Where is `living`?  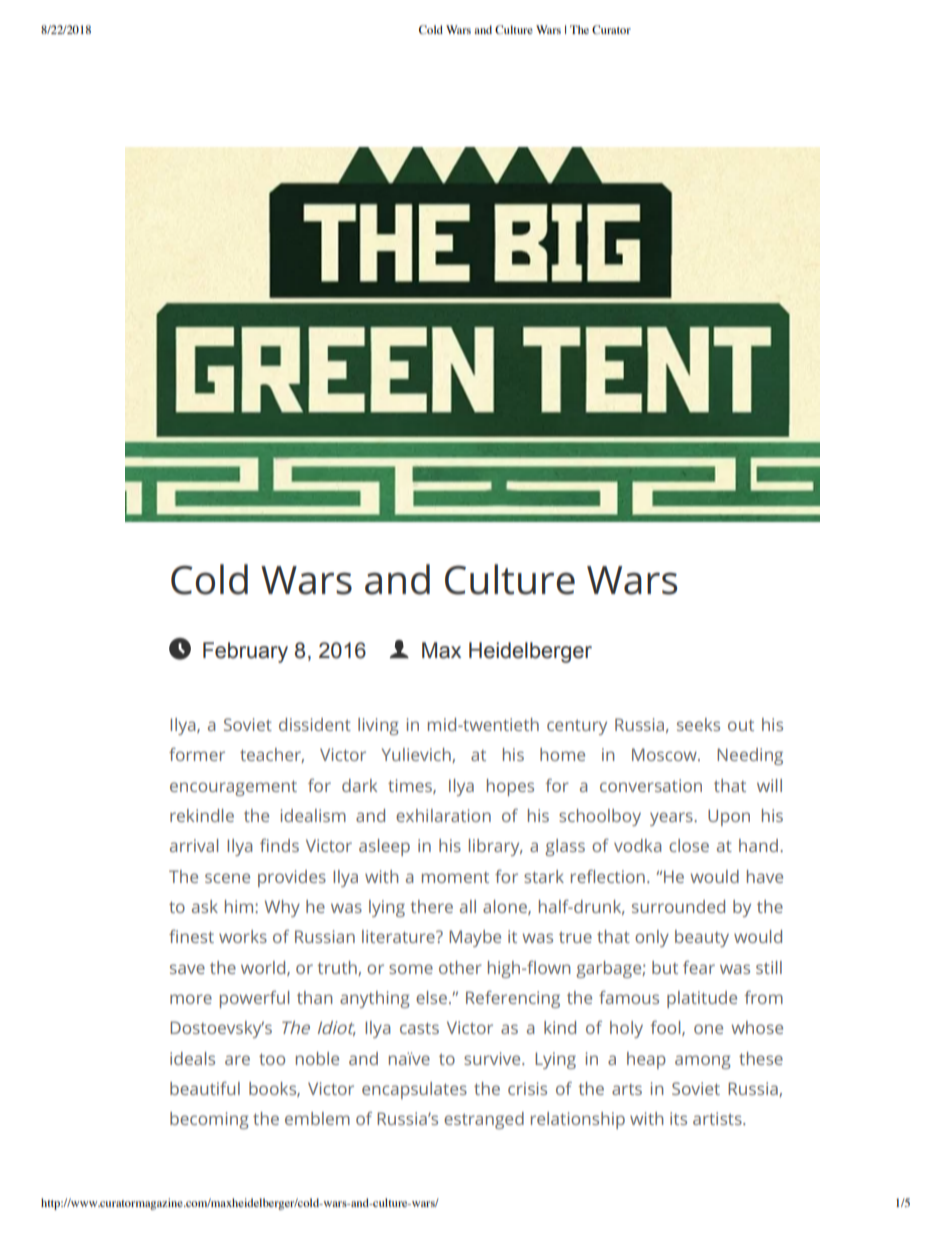
living is located at coordinates (378, 726).
